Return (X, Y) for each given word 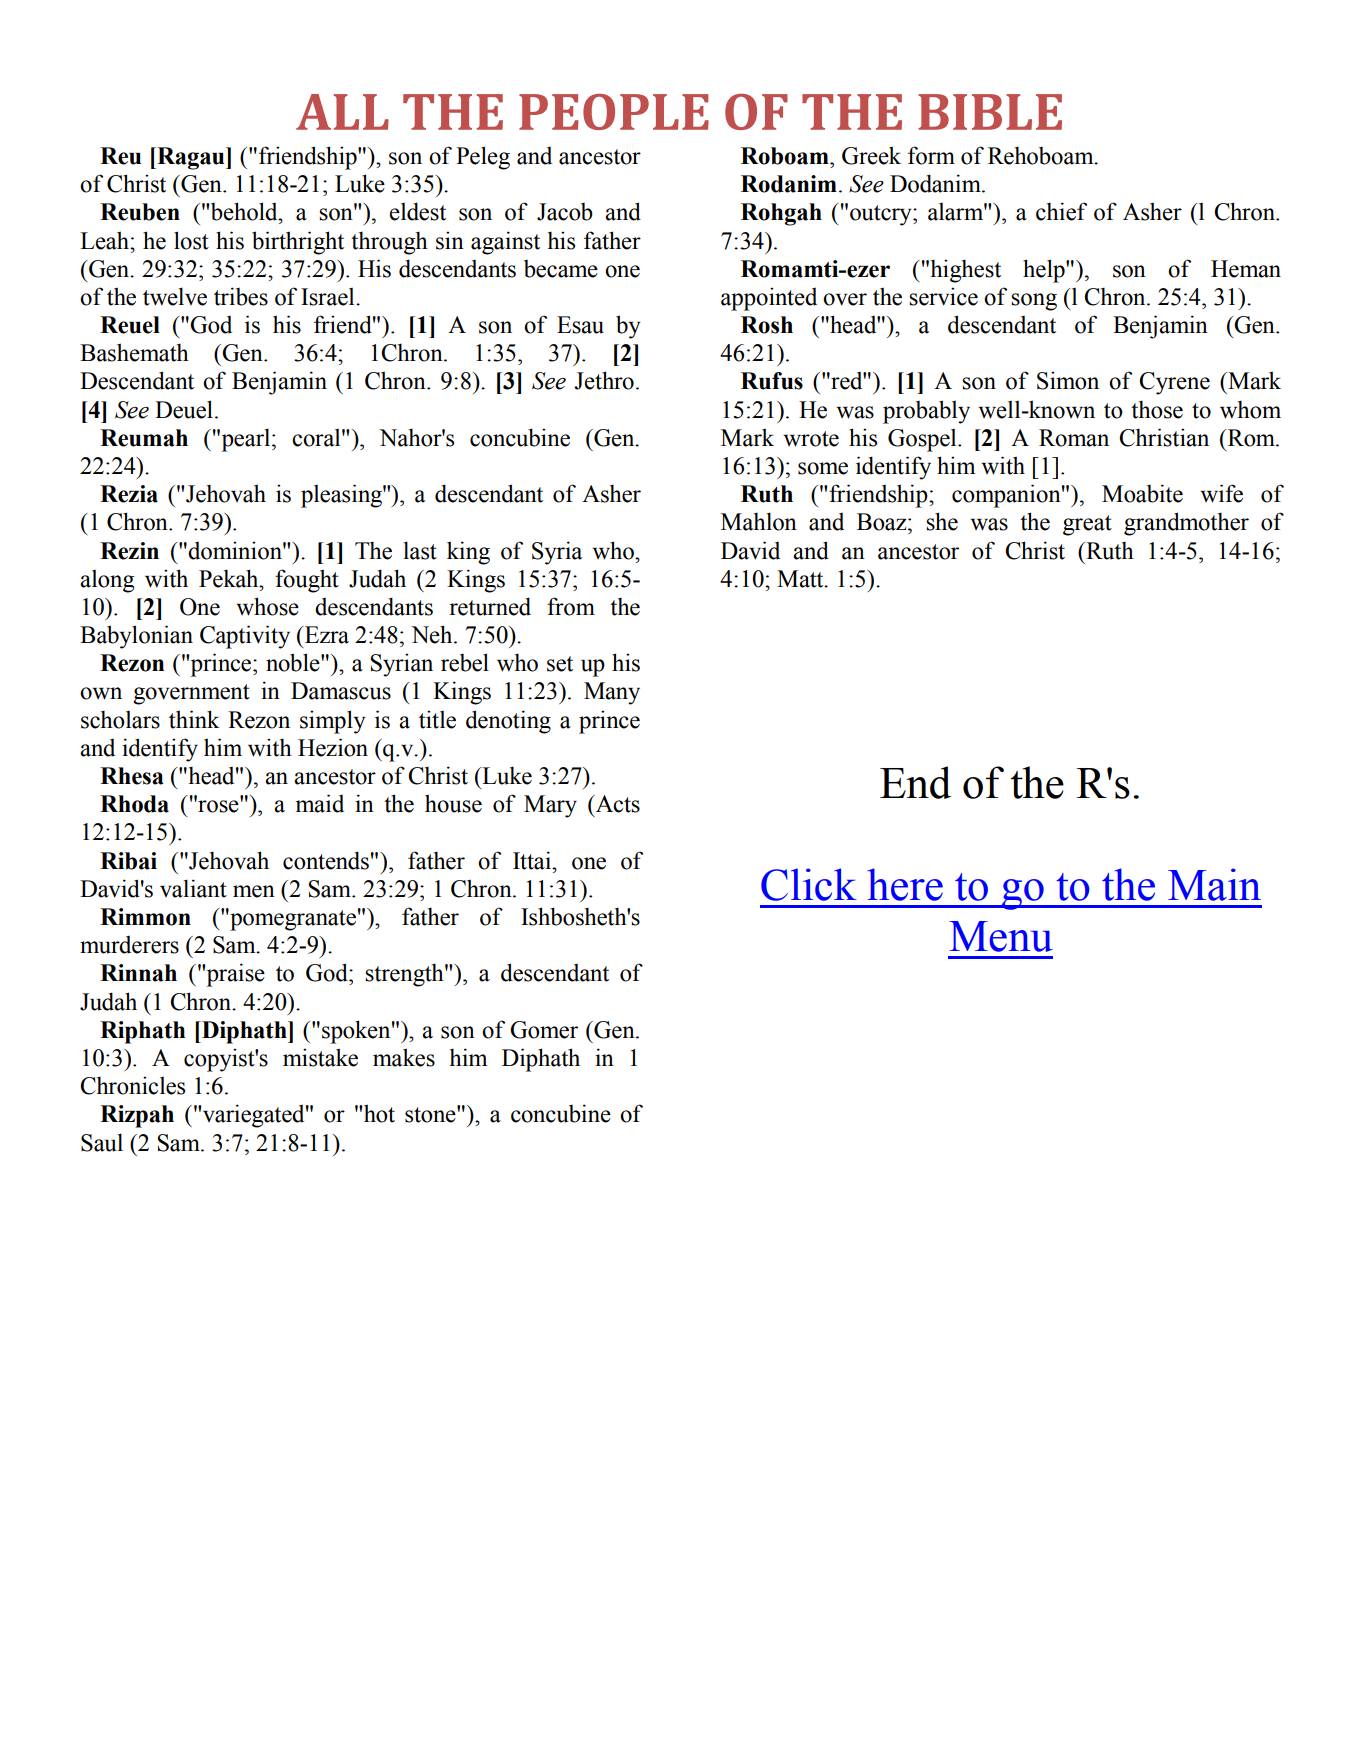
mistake (320, 1057)
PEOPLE (614, 112)
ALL (342, 112)
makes (404, 1057)
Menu (1001, 936)
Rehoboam (1042, 155)
